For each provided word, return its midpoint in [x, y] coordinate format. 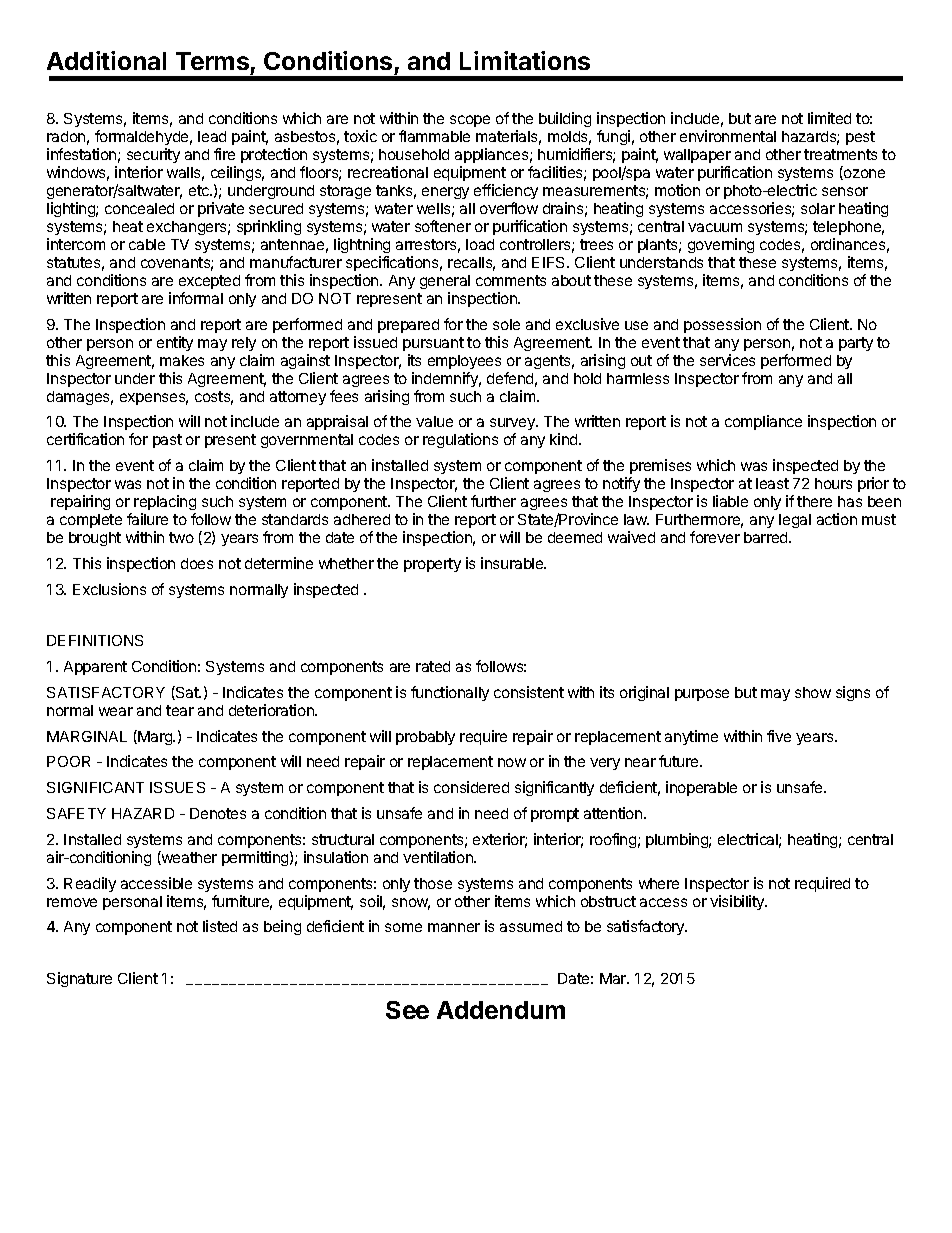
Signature [79, 979]
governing [721, 245]
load [480, 244]
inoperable [701, 788]
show [813, 692]
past [167, 441]
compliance [763, 422]
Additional [106, 60]
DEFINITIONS [95, 640]
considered [471, 787]
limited [829, 118]
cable [147, 244]
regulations [460, 440]
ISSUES [177, 787]
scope [470, 121]
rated [433, 666]
